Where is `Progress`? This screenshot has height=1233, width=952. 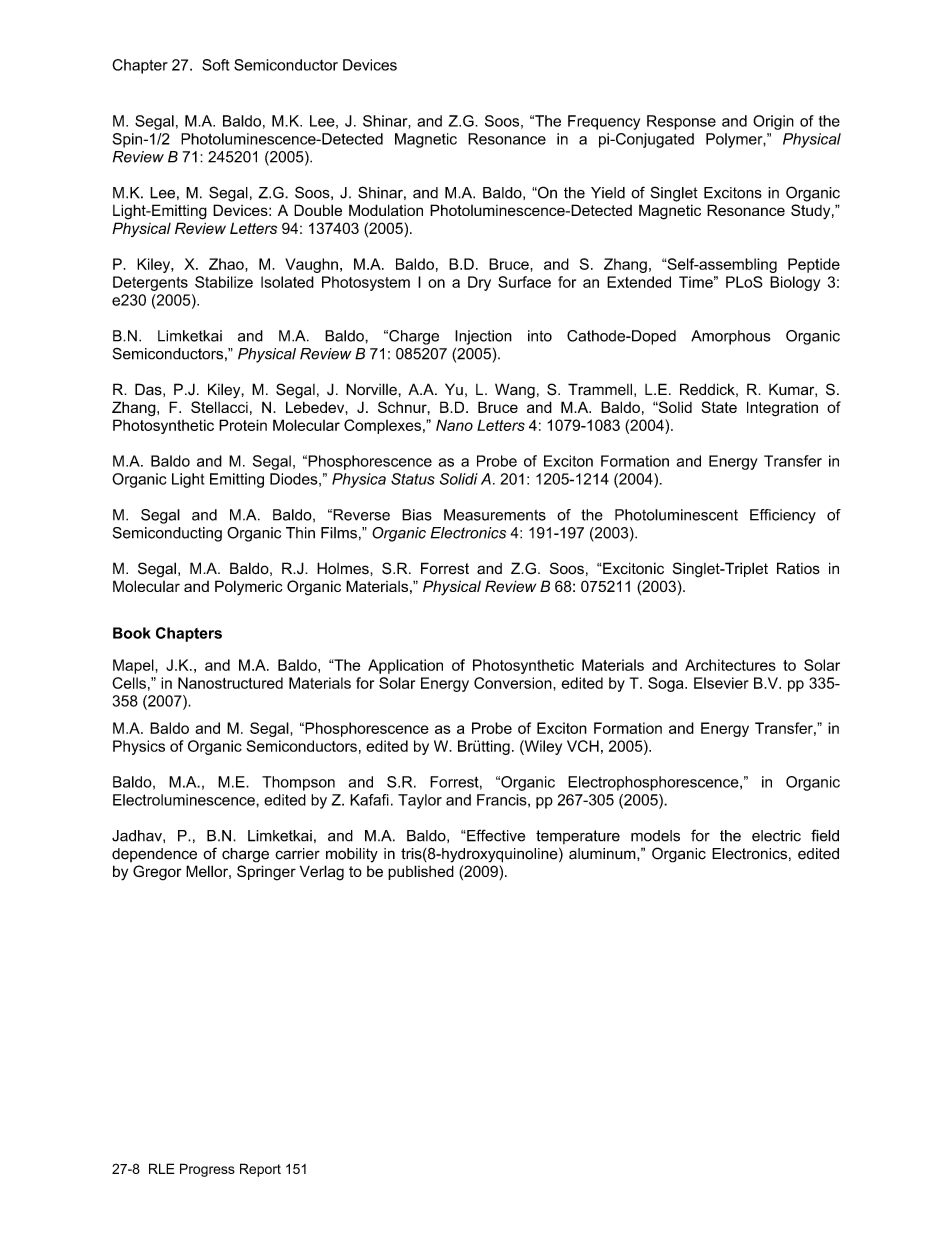
Progress is located at coordinates (207, 1170).
